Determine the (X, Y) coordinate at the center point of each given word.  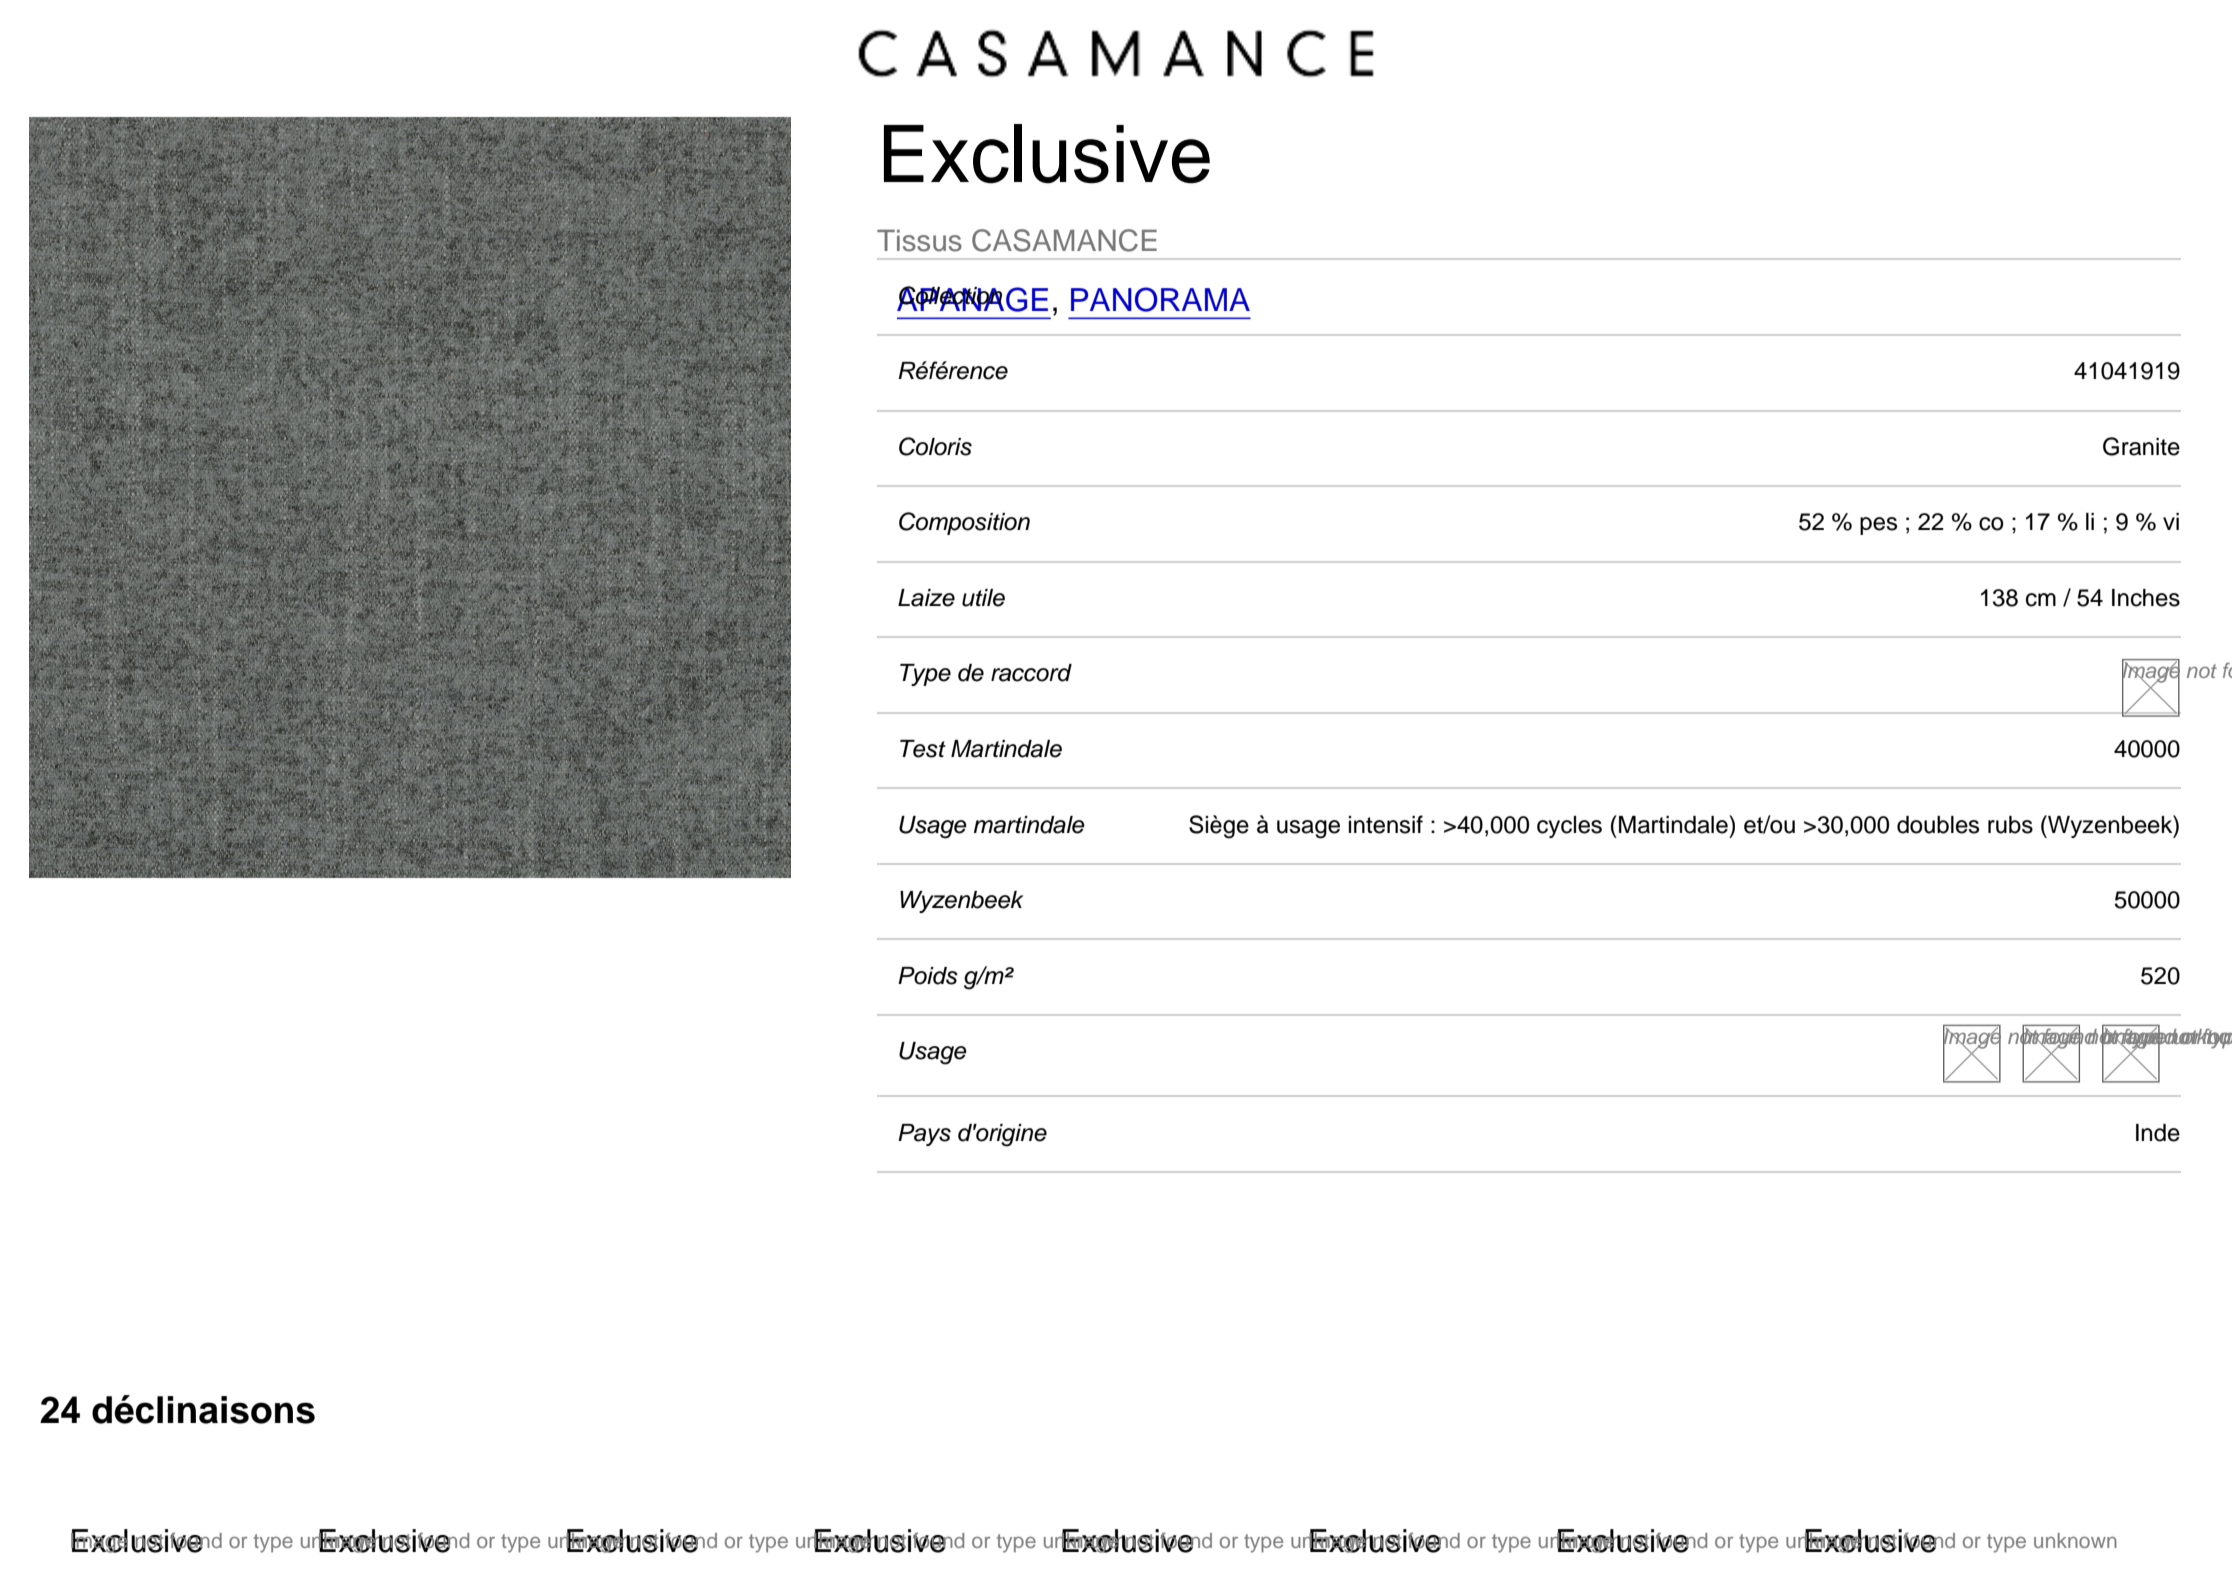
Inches (2146, 598)
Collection (950, 296)
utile (983, 598)
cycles (1569, 827)
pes (1878, 526)
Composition (964, 523)
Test (923, 749)
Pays (924, 1135)
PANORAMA (1160, 299)
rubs (2010, 825)
